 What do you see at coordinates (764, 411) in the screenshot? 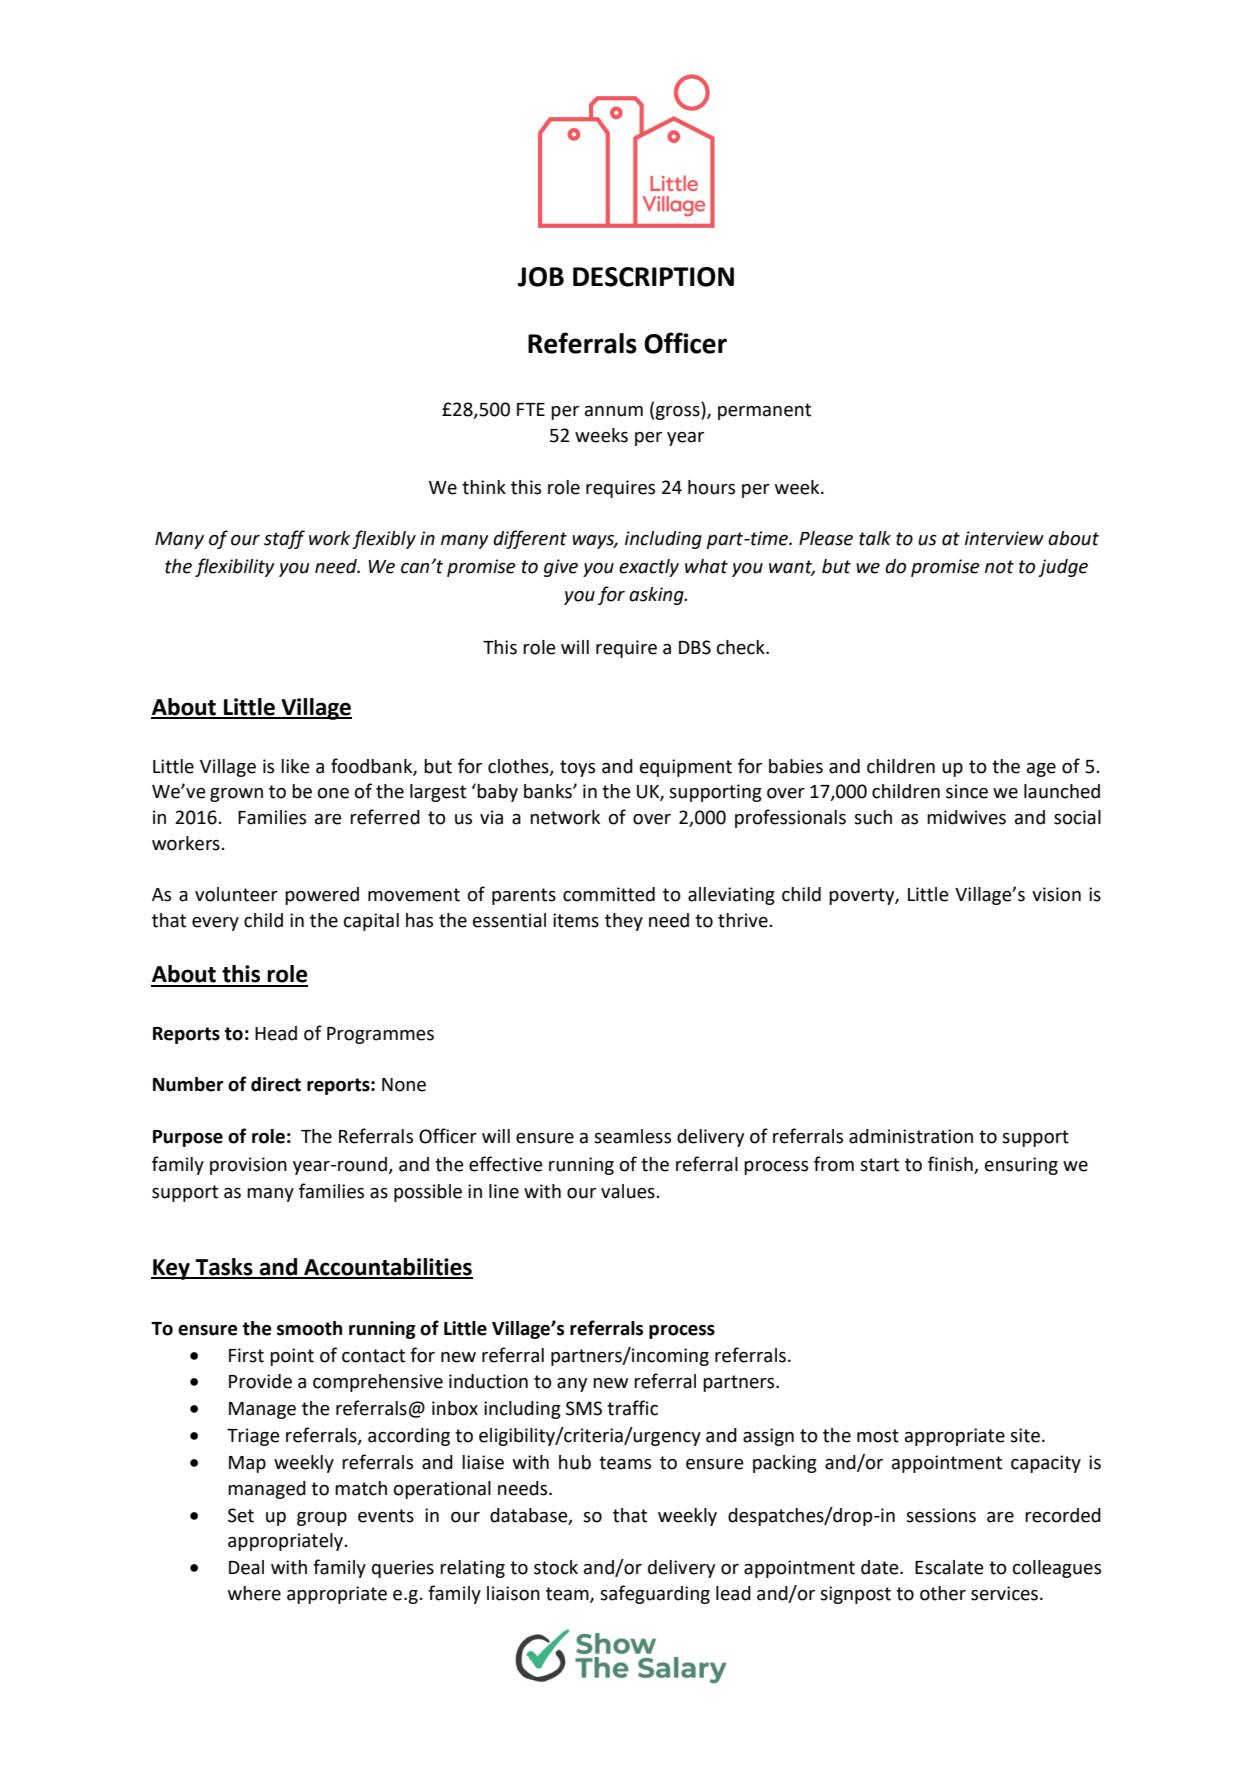
I see `permanent` at bounding box center [764, 411].
